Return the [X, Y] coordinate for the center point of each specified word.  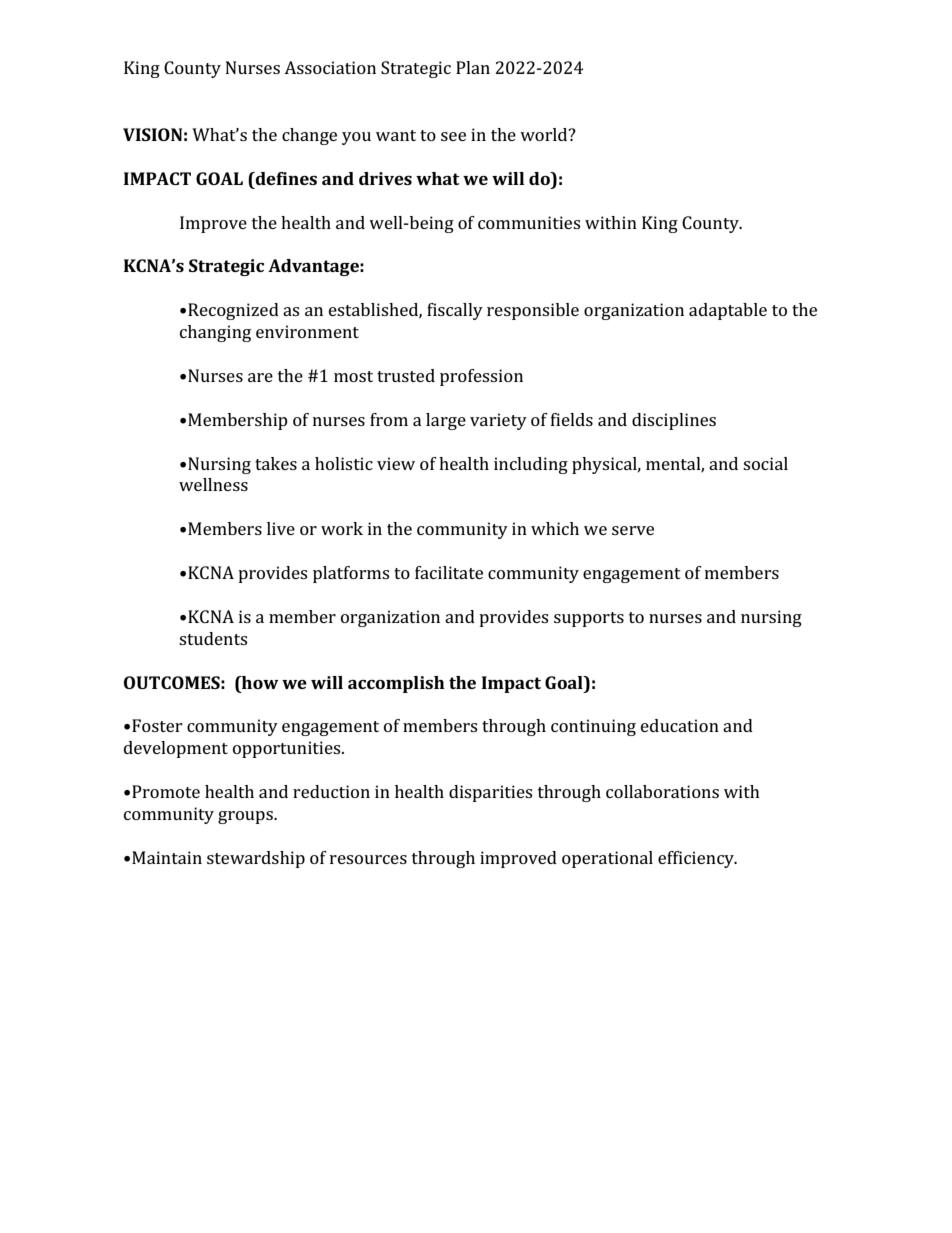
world [545, 134]
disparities [490, 793]
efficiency [697, 859]
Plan [473, 67]
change [309, 136]
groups [246, 817]
